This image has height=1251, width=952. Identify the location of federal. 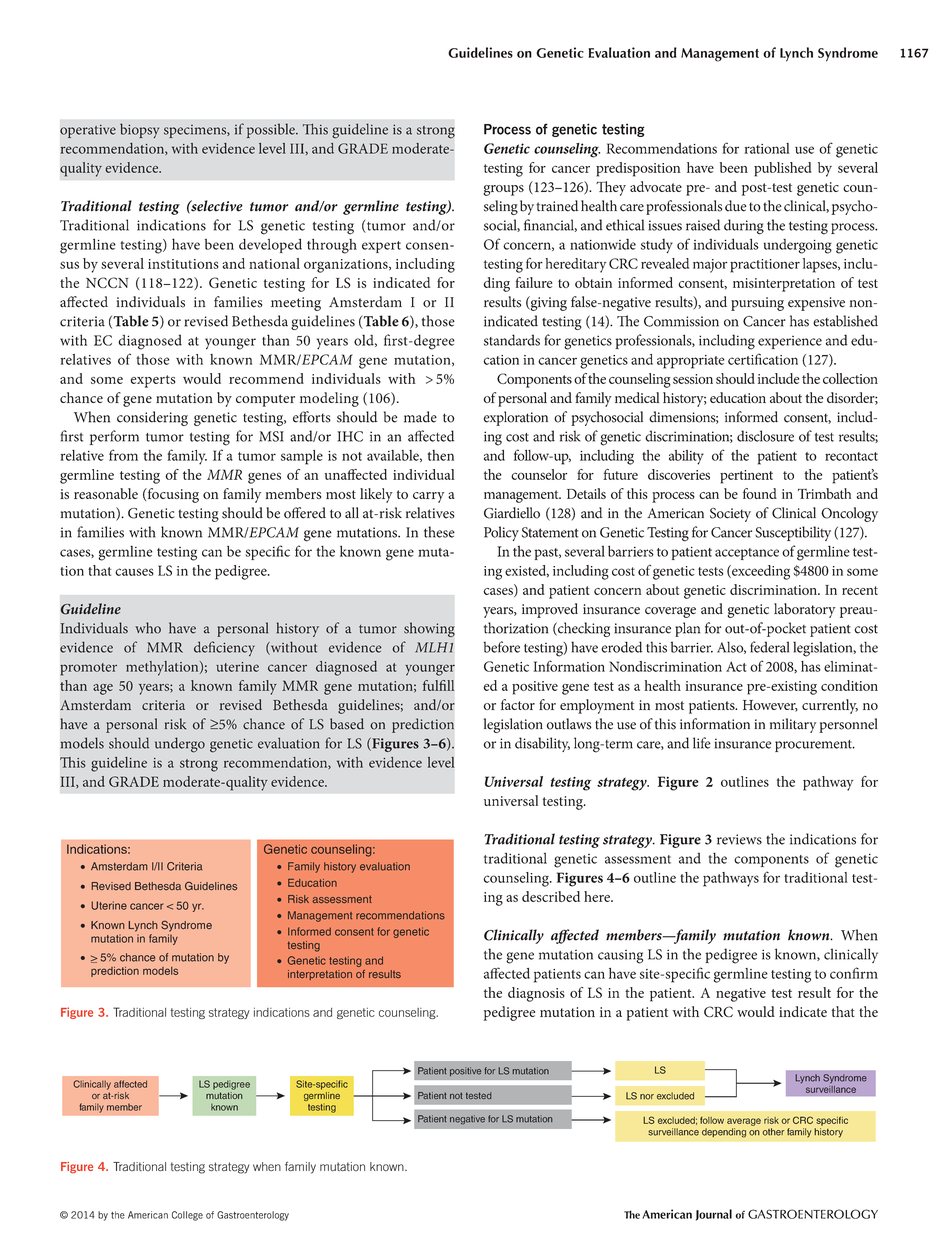
(769, 647).
